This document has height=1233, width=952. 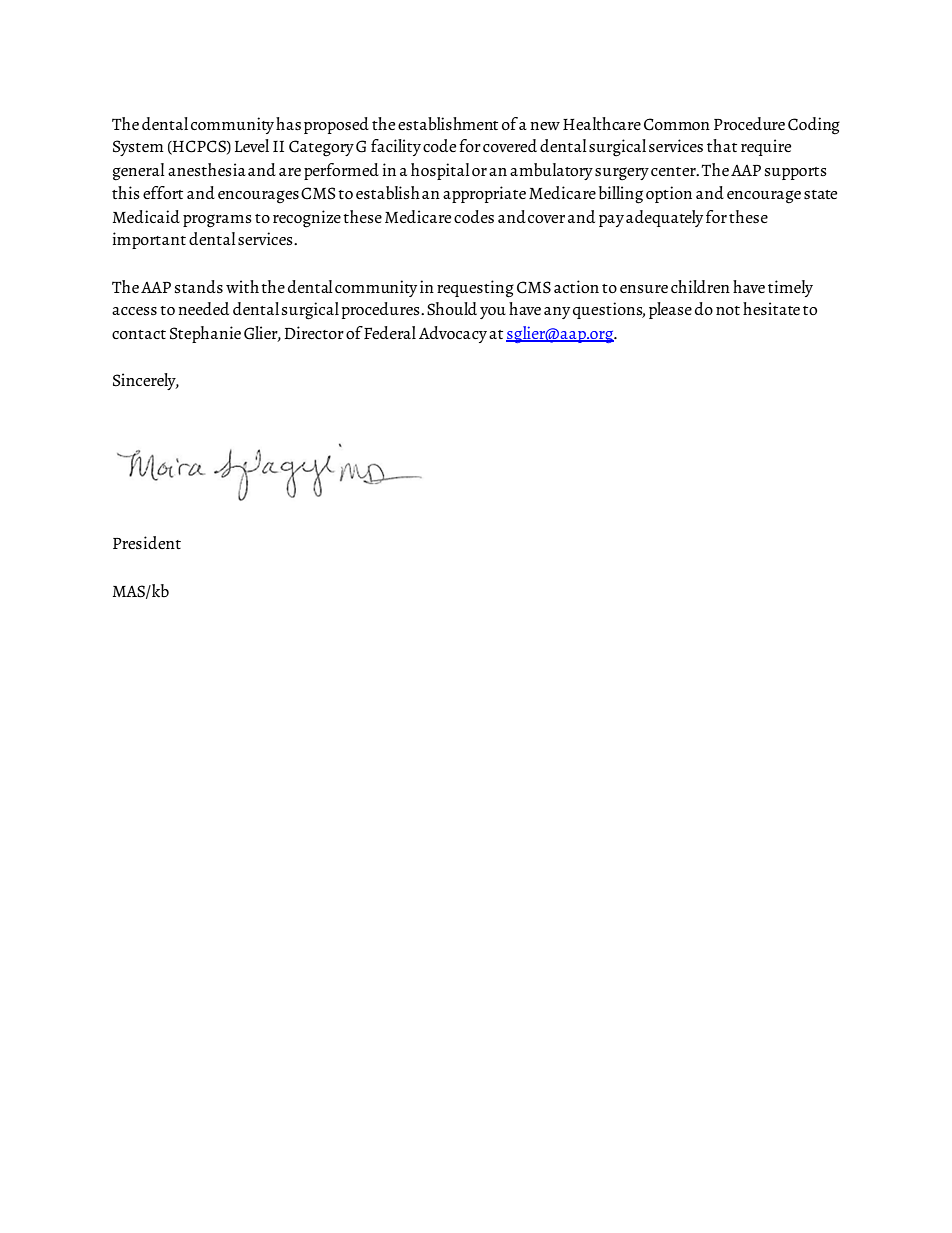 What do you see at coordinates (217, 221) in the document?
I see `programs` at bounding box center [217, 221].
